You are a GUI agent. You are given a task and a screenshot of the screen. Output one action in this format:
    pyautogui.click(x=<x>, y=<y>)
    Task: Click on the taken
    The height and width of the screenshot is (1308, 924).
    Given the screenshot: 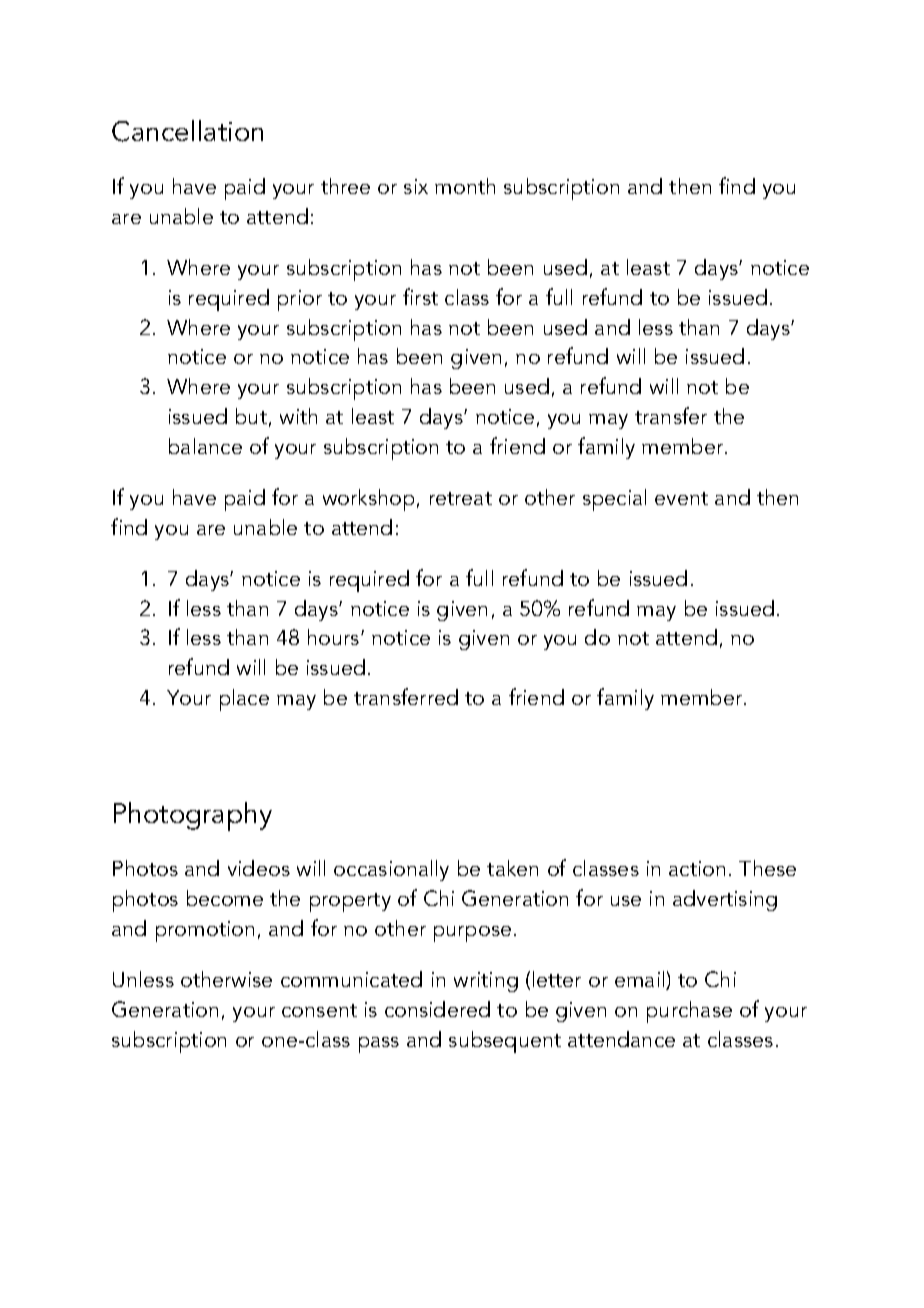 What is the action you would take?
    pyautogui.click(x=512, y=868)
